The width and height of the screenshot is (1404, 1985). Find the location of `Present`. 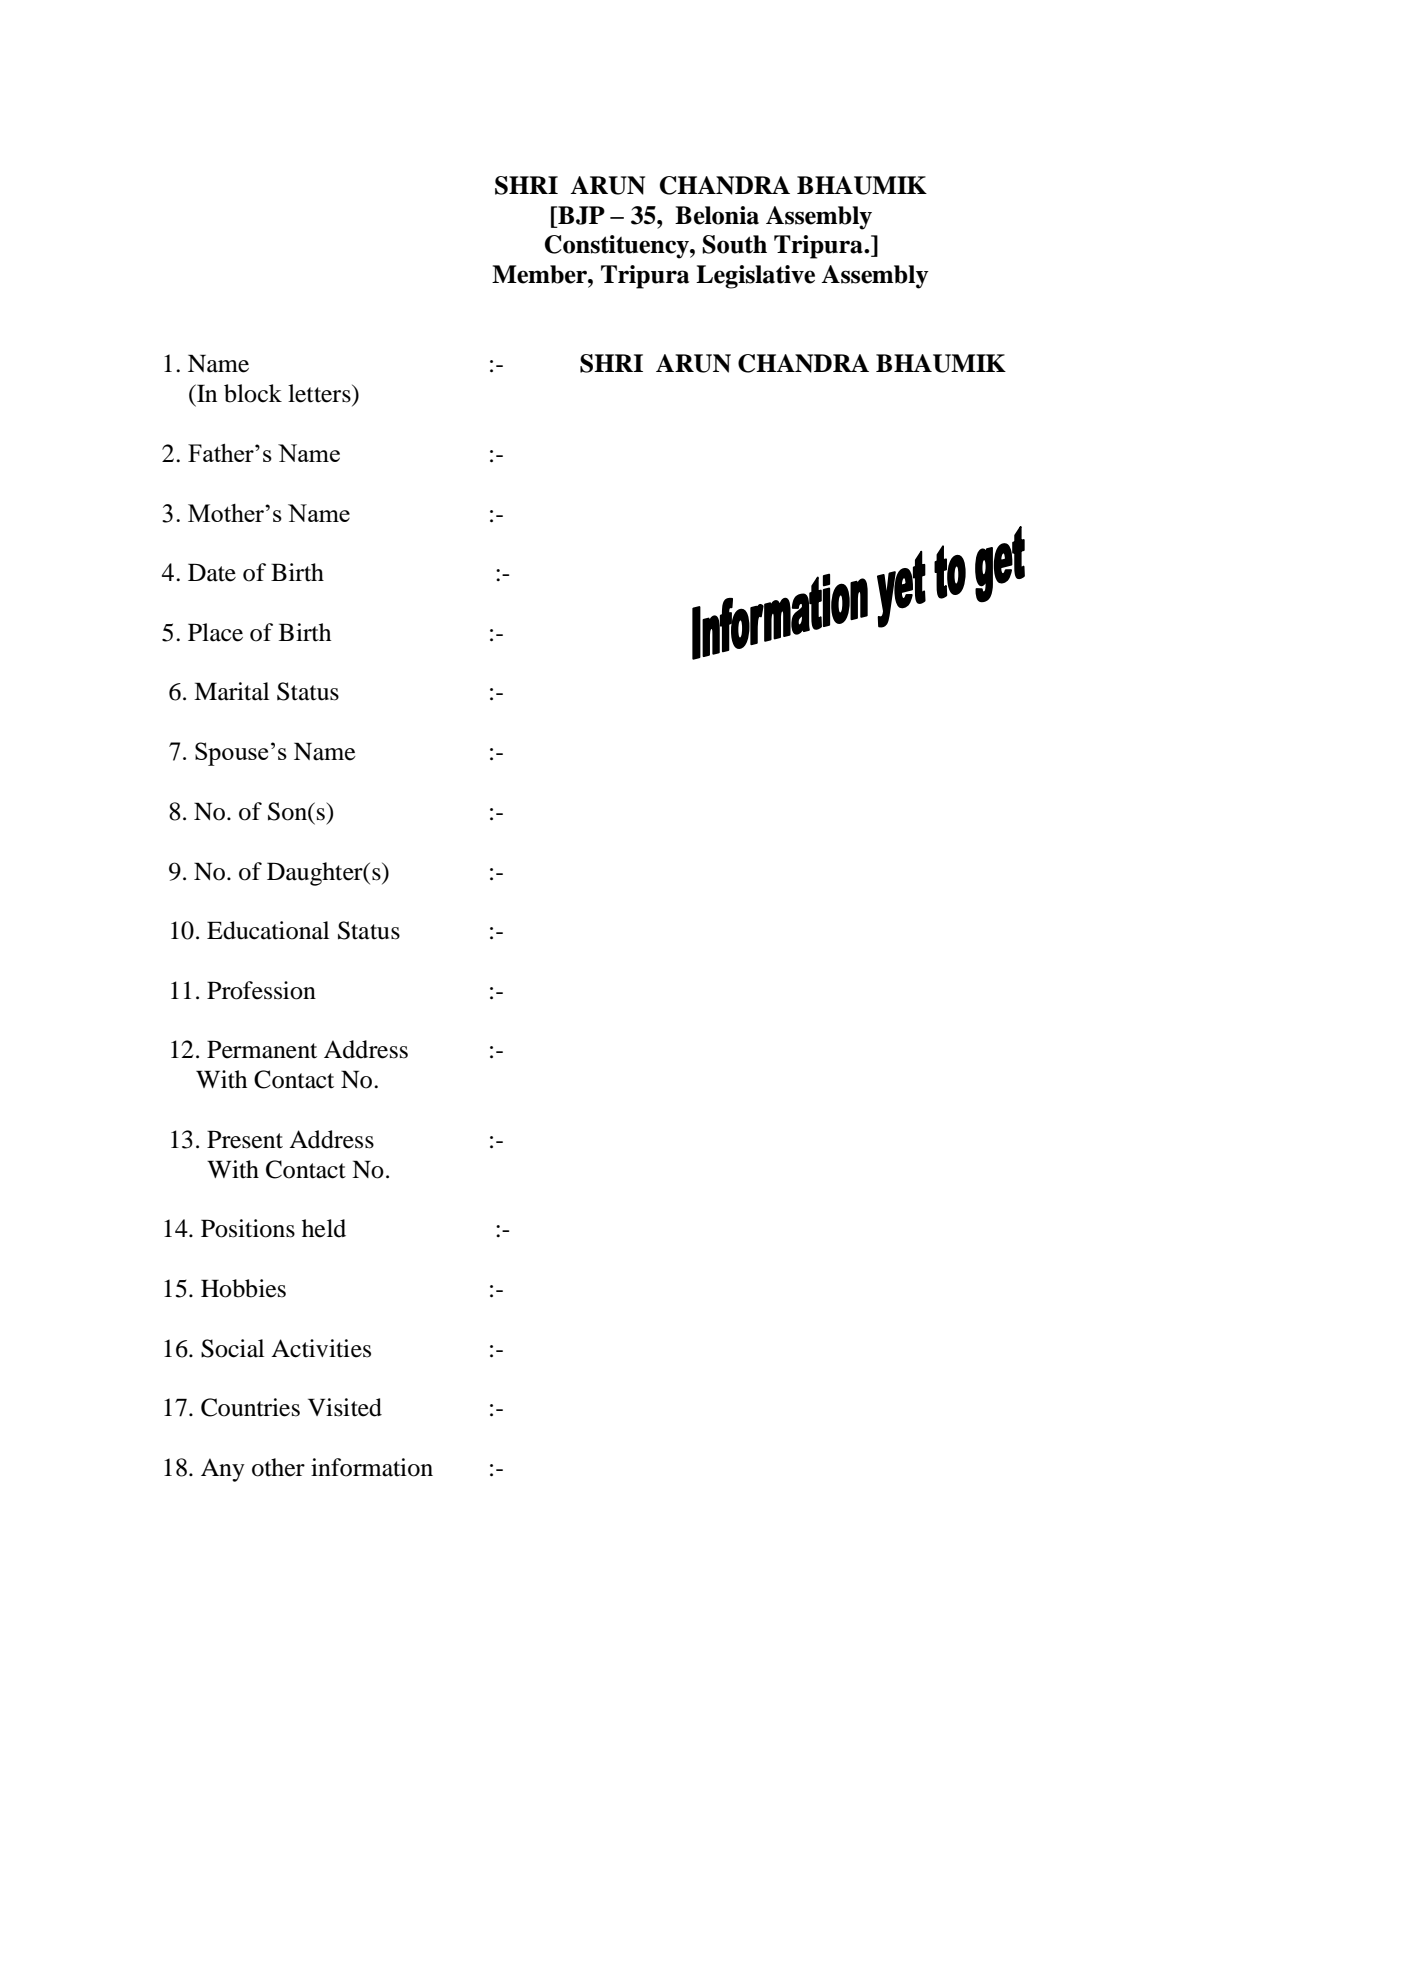

Present is located at coordinates (245, 1139).
